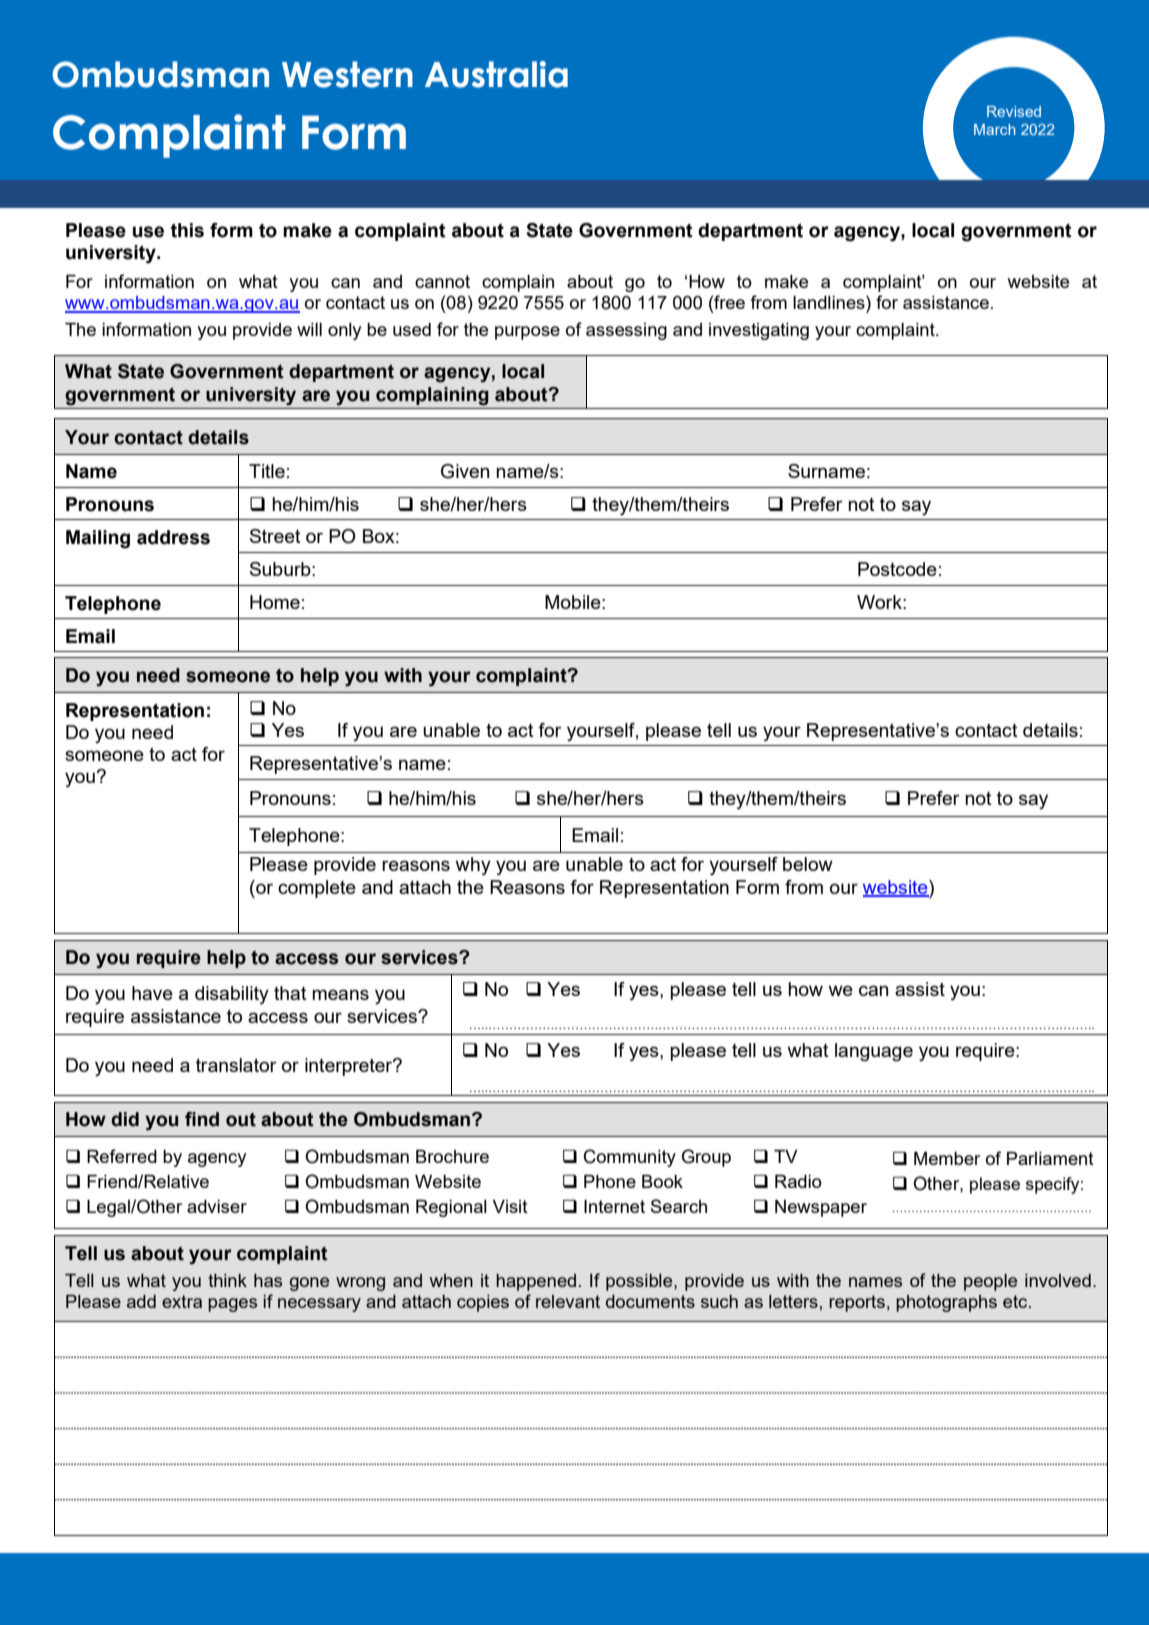 Image resolution: width=1149 pixels, height=1625 pixels. I want to click on people, so click(990, 1282).
